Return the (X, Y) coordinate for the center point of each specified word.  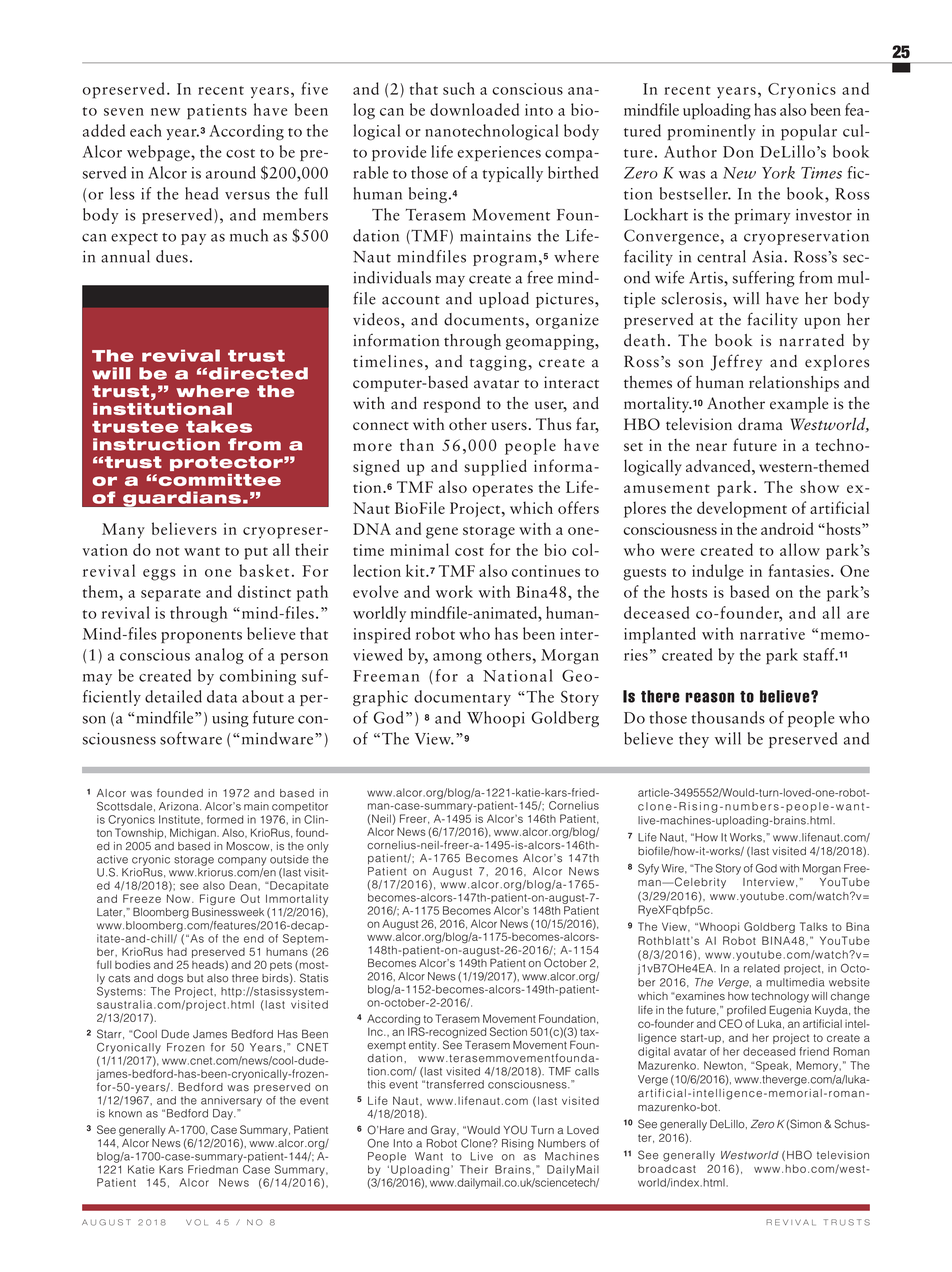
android (787, 528)
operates (502, 490)
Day (224, 1114)
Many (123, 531)
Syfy (648, 869)
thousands (728, 717)
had (177, 951)
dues (172, 256)
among (457, 659)
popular (809, 132)
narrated (811, 340)
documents (484, 319)
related (762, 968)
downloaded (474, 109)
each (146, 130)
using (230, 719)
